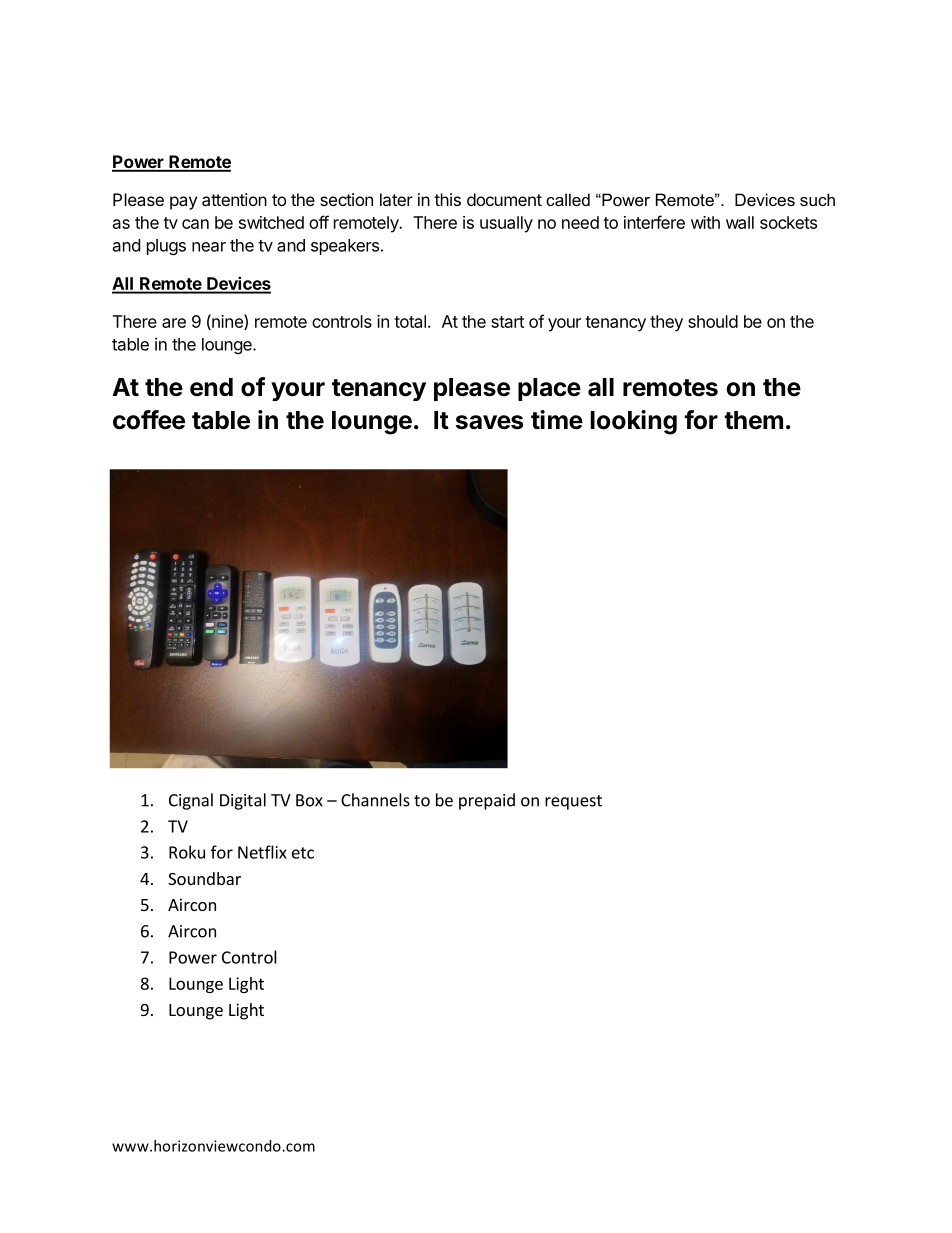 This document has width=952, height=1233. What do you see at coordinates (243, 801) in the document?
I see `Digital` at bounding box center [243, 801].
